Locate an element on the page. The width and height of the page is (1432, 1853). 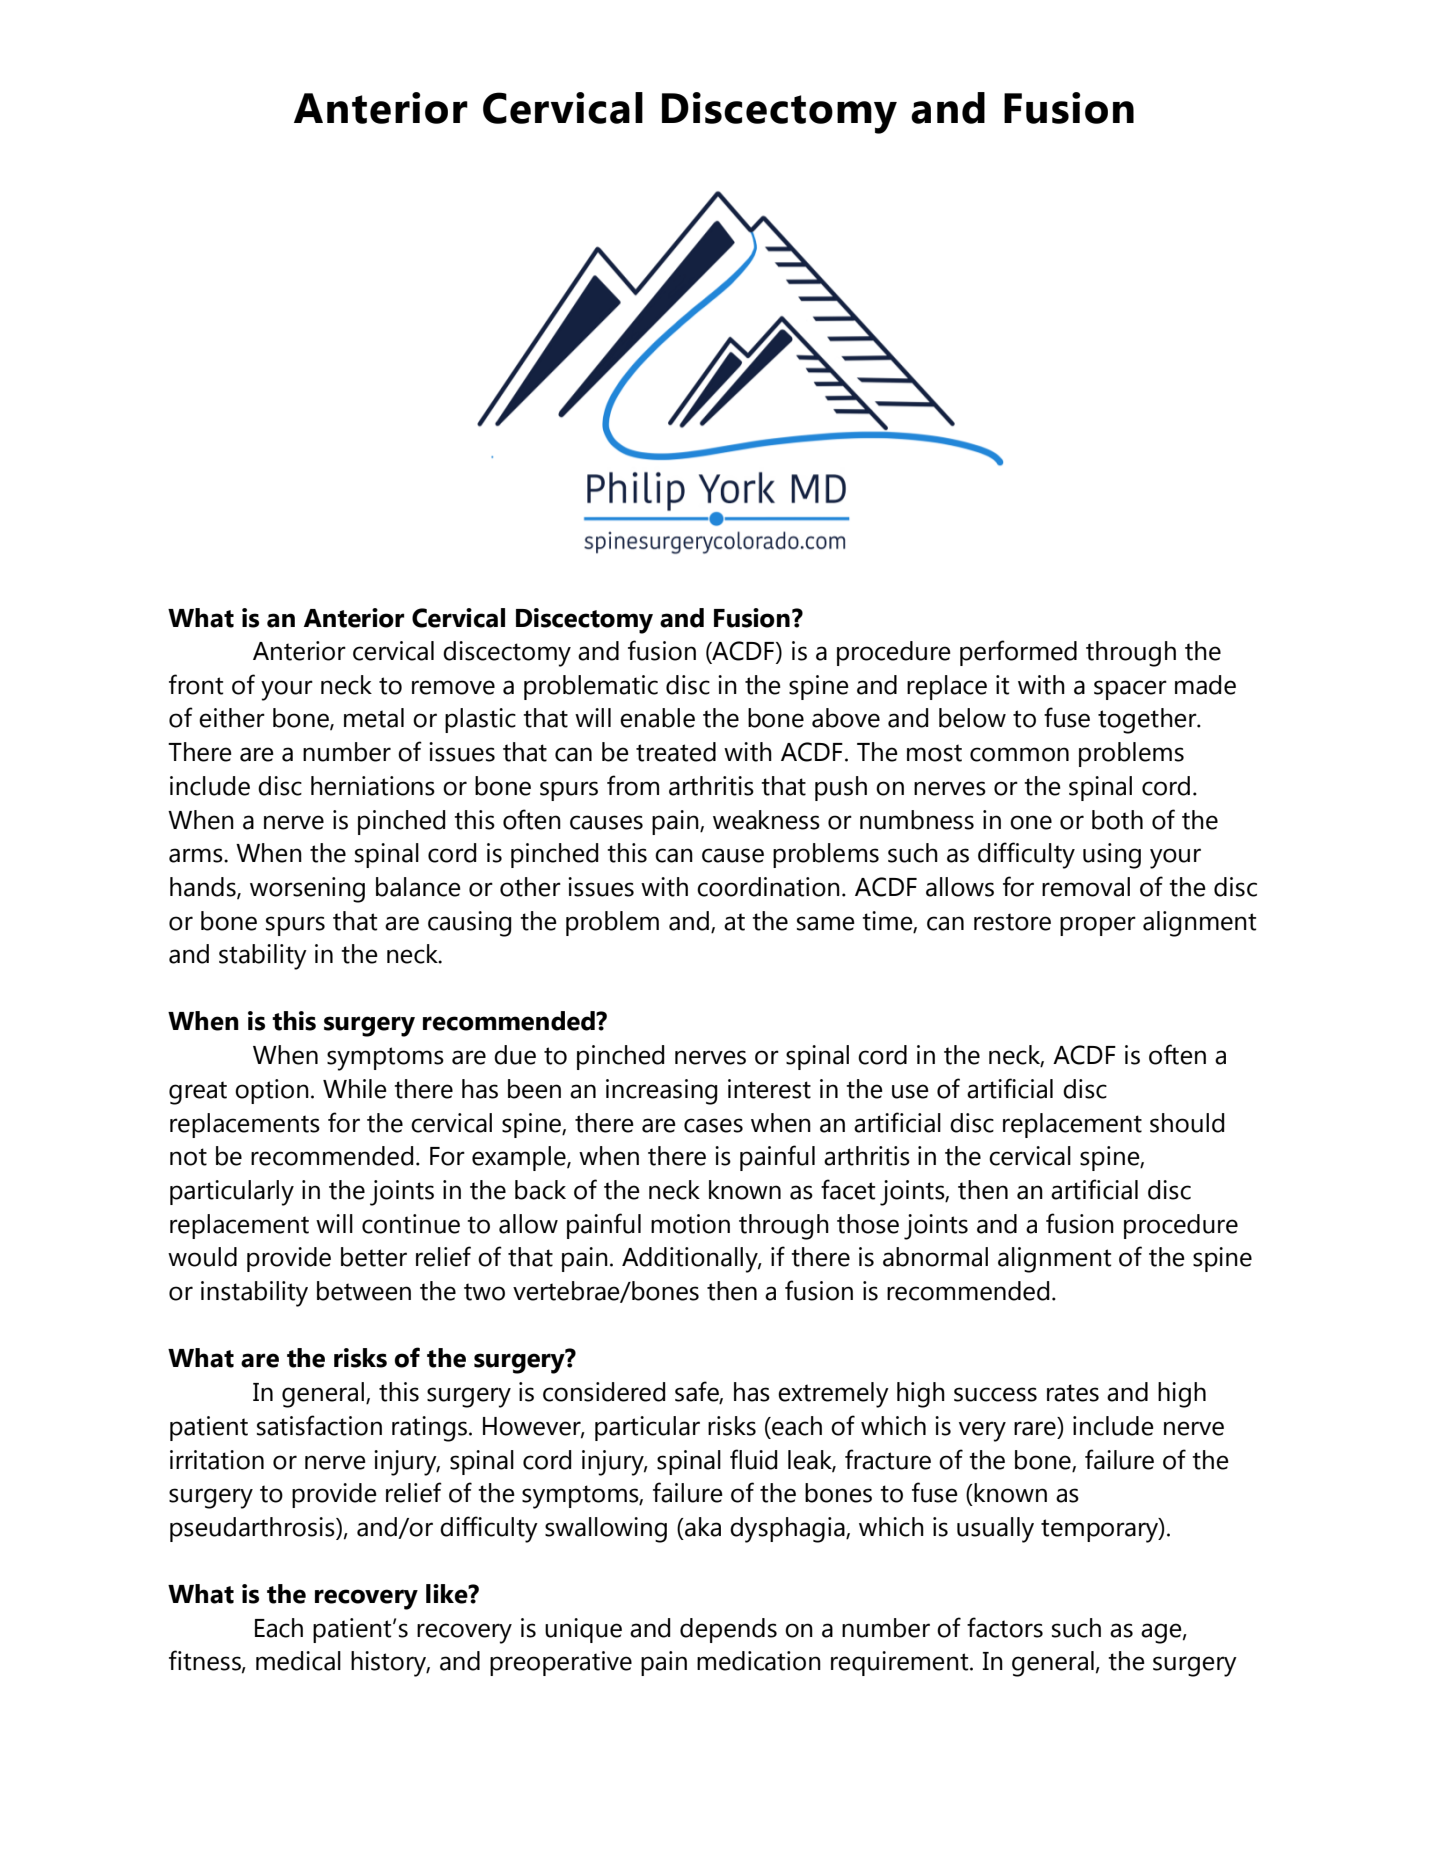
enable is located at coordinates (657, 718).
